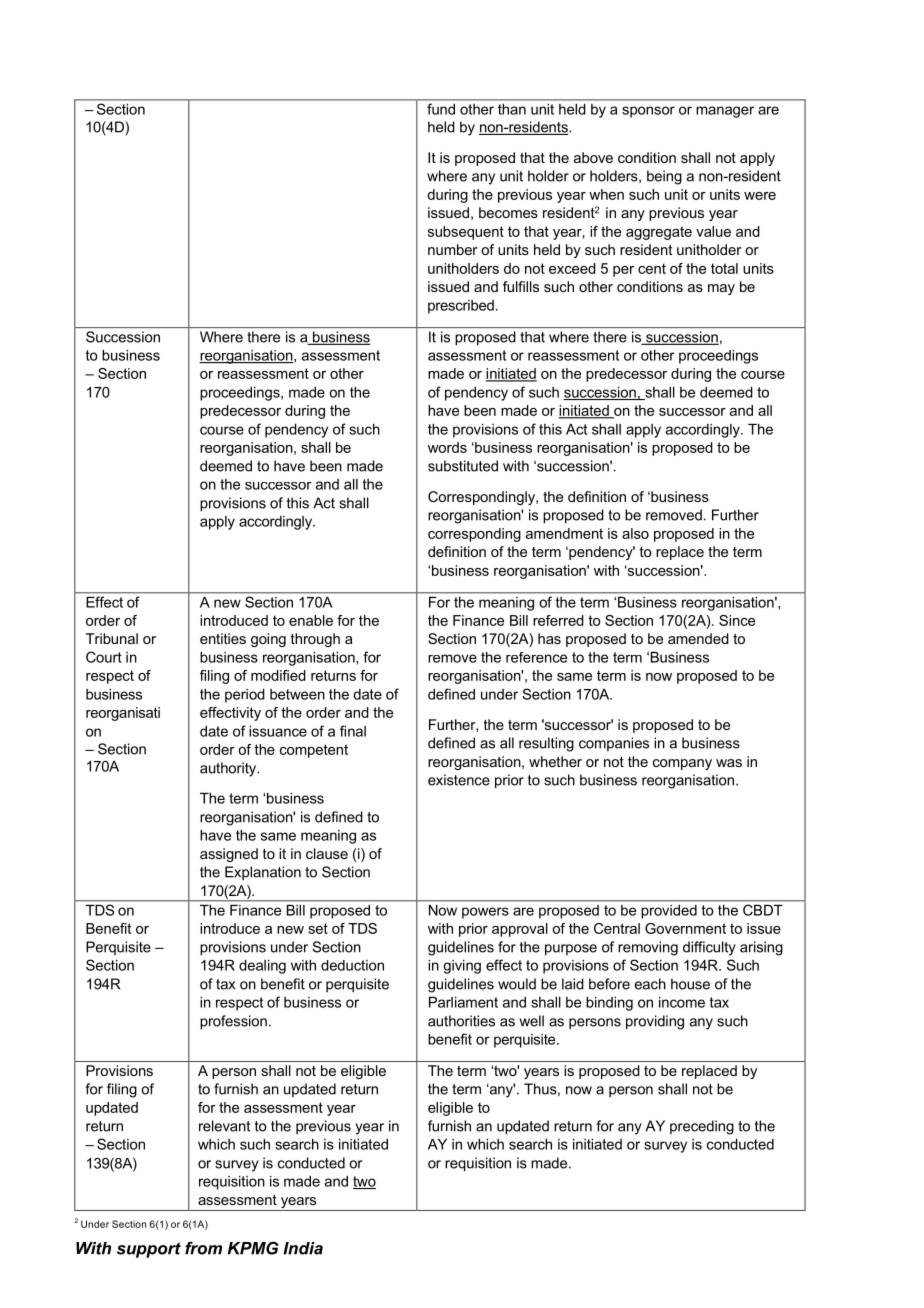 The image size is (924, 1308). Describe the element at coordinates (669, 912) in the screenshot. I see `provided` at that location.
